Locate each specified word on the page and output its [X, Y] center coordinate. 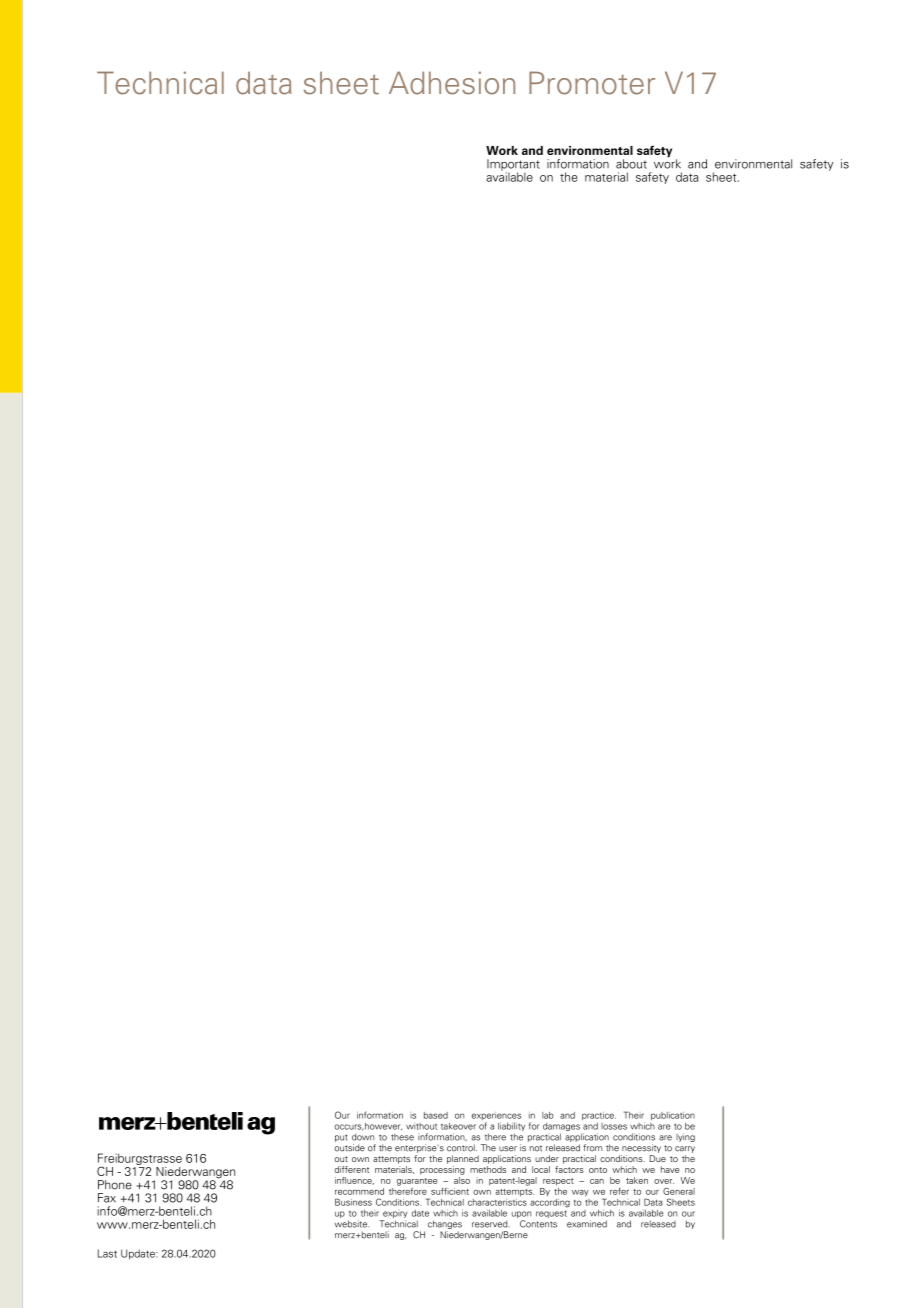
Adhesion [452, 83]
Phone [115, 1185]
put [341, 1138]
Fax [107, 1198]
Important [513, 166]
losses [614, 1126]
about [631, 164]
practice [599, 1116]
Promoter [592, 83]
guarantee [417, 1182]
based [436, 1115]
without [421, 1126]
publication [673, 1117]
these [402, 1137]
